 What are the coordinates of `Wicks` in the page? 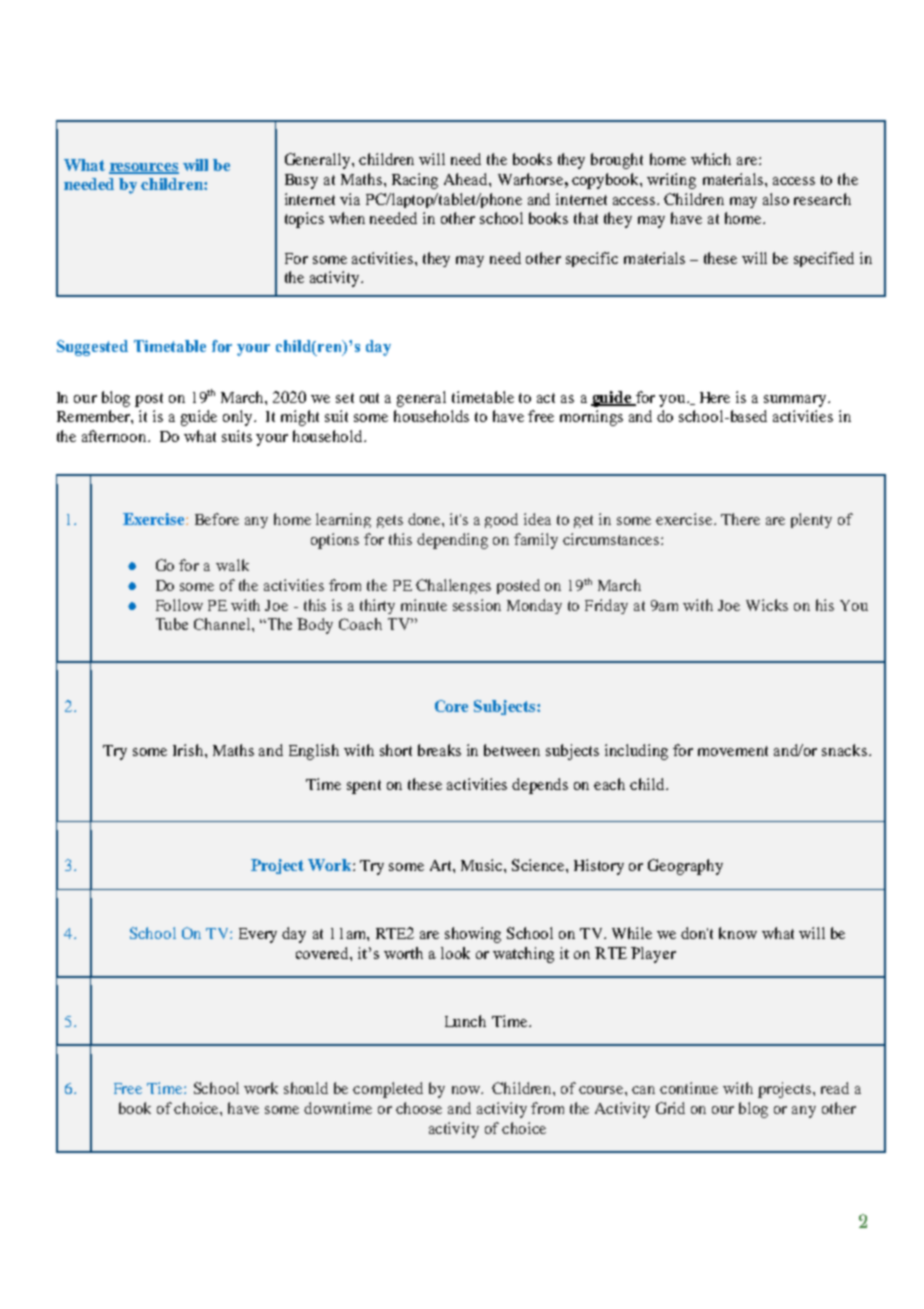 It's located at (767, 605).
